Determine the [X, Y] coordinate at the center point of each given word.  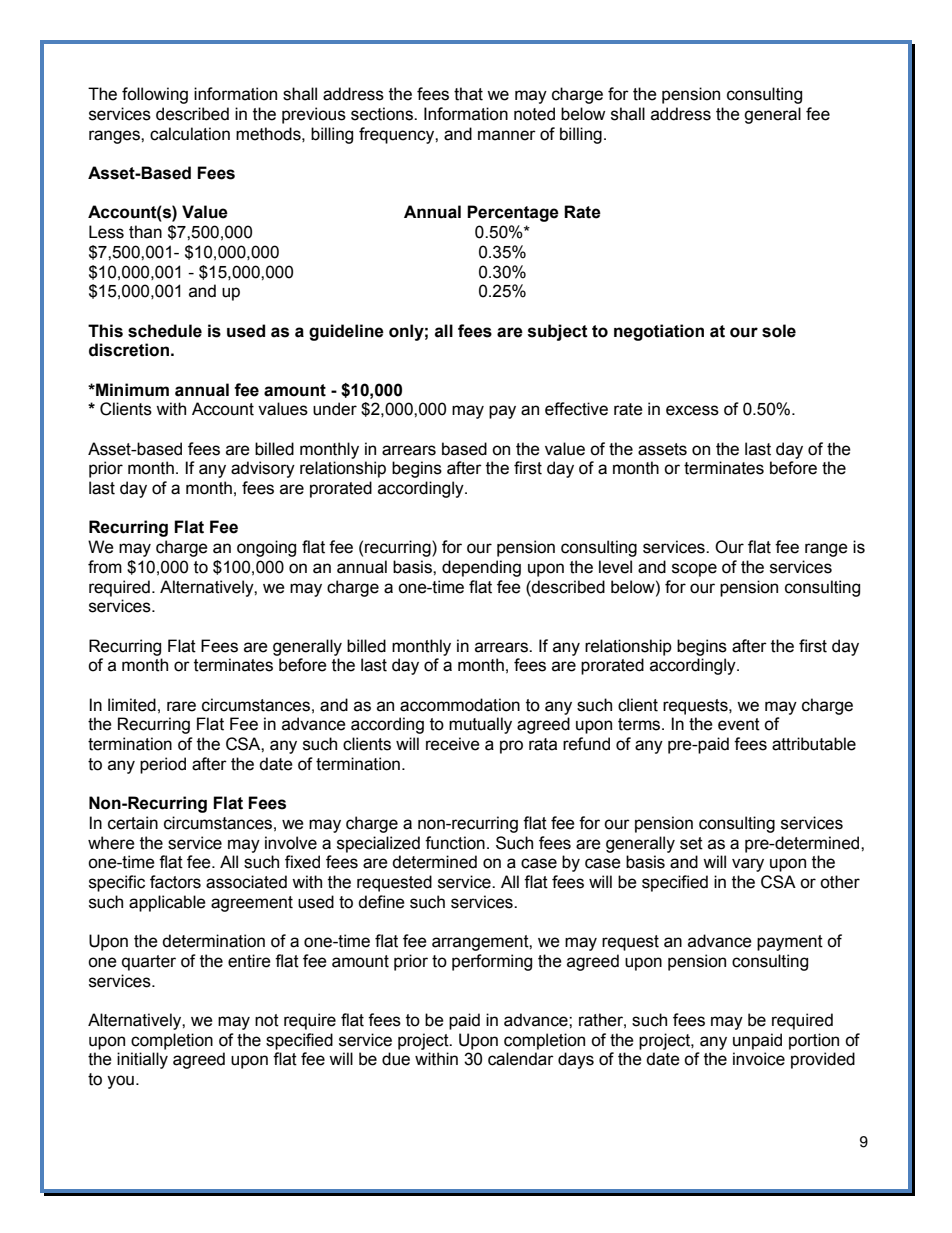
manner [507, 135]
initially [142, 1060]
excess [692, 410]
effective [576, 409]
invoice [759, 1059]
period [163, 765]
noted [534, 114]
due [396, 1059]
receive [453, 744]
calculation [190, 134]
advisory [263, 469]
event [739, 724]
